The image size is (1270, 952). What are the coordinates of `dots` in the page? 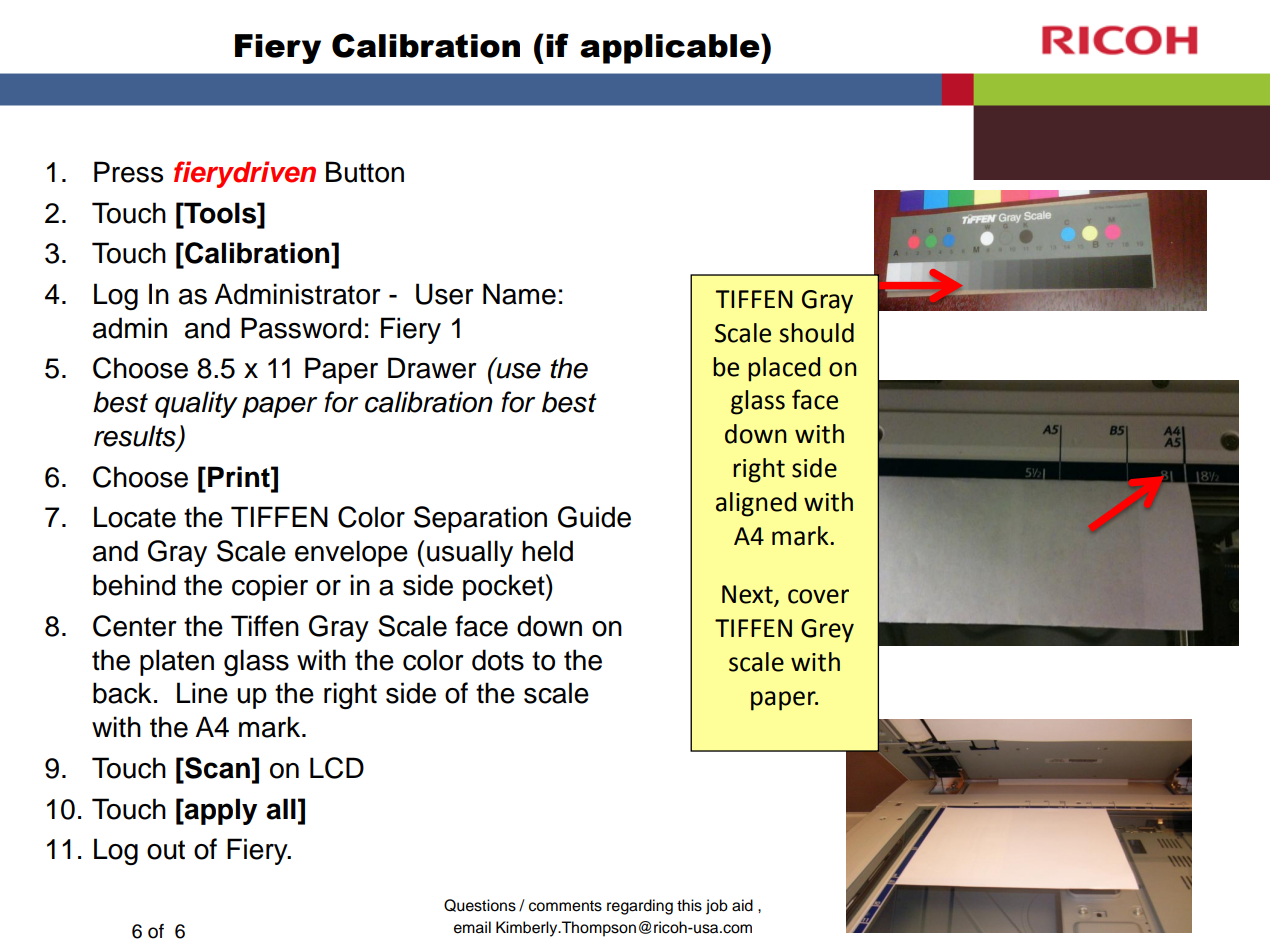 It's located at (498, 660).
